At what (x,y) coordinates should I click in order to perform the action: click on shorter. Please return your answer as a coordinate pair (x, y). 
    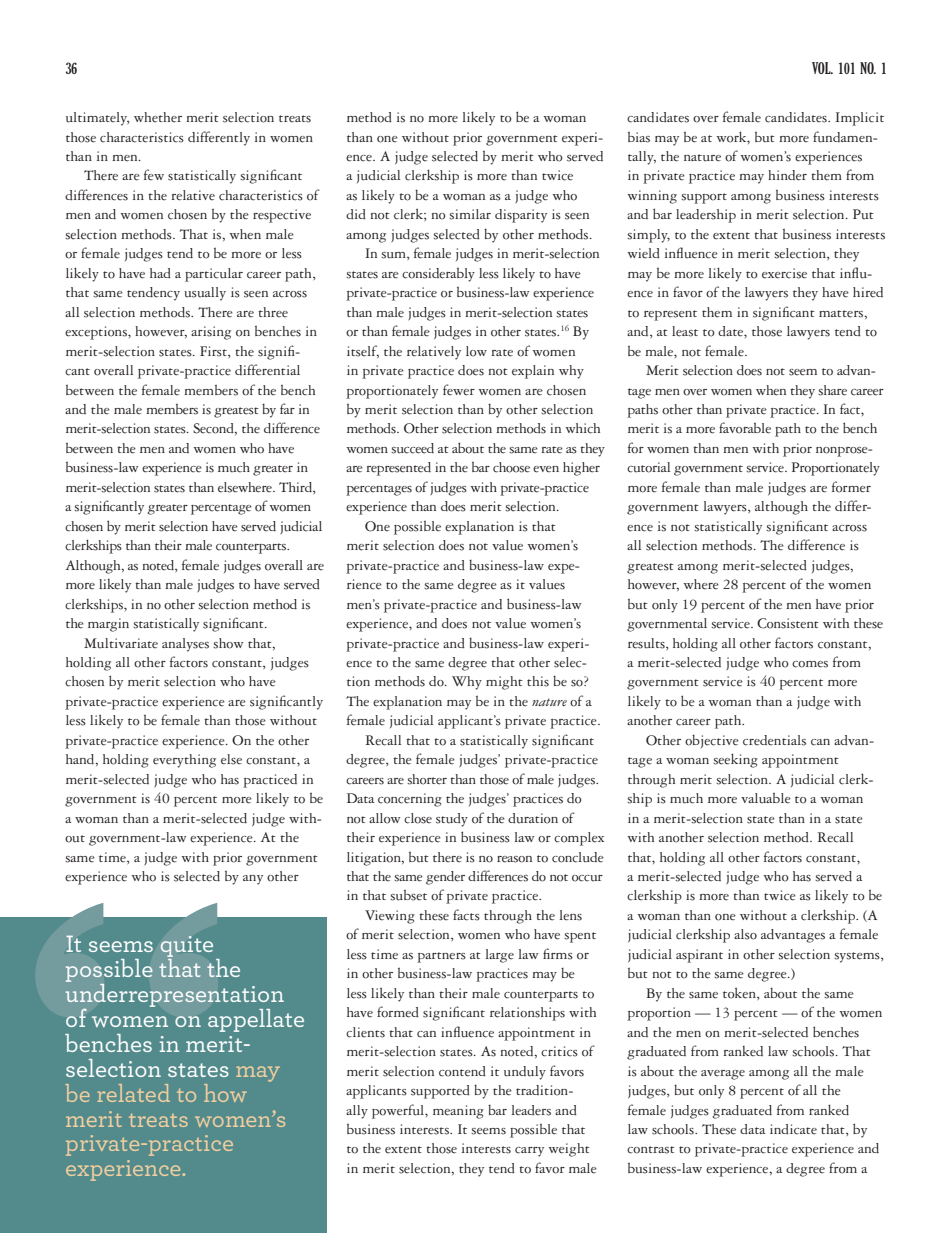
    Looking at the image, I should click on (427, 779).
